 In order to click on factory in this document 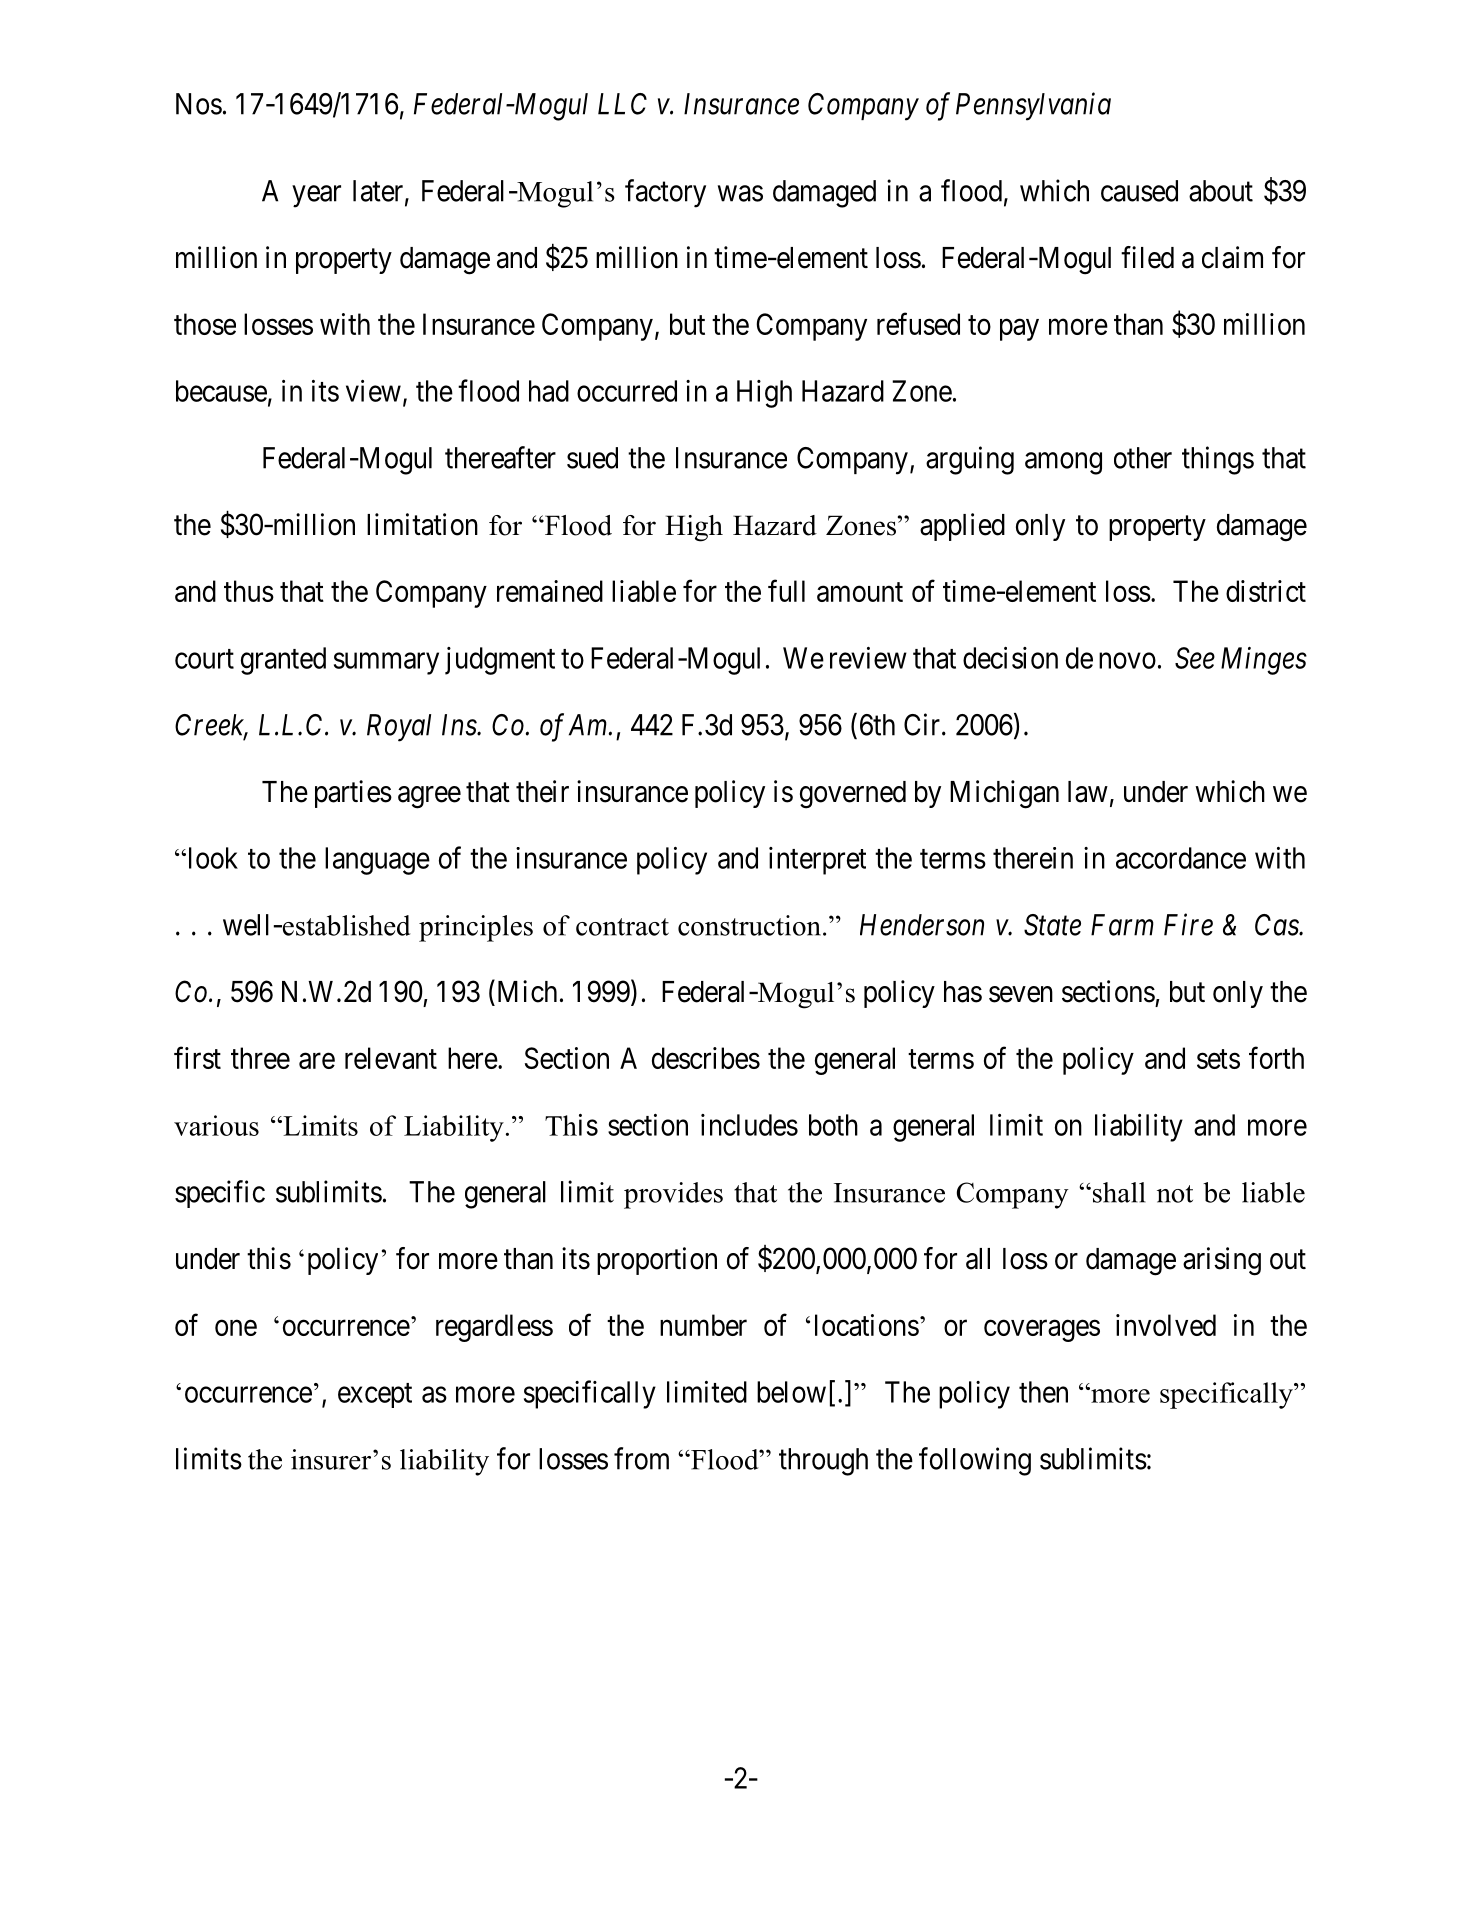, I will do `click(665, 193)`.
